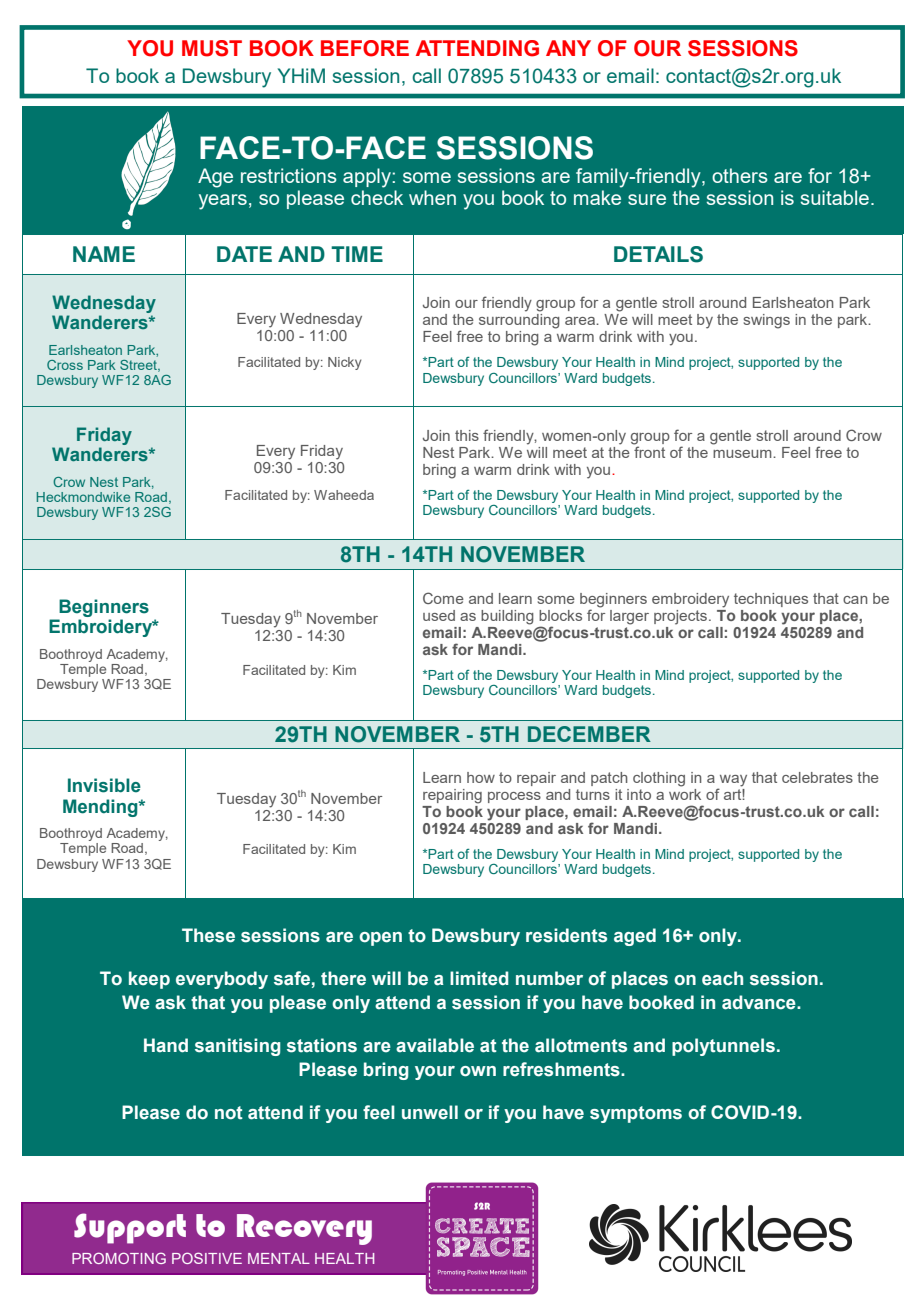  Describe the element at coordinates (212, 48) in the page. I see `MUST` at that location.
